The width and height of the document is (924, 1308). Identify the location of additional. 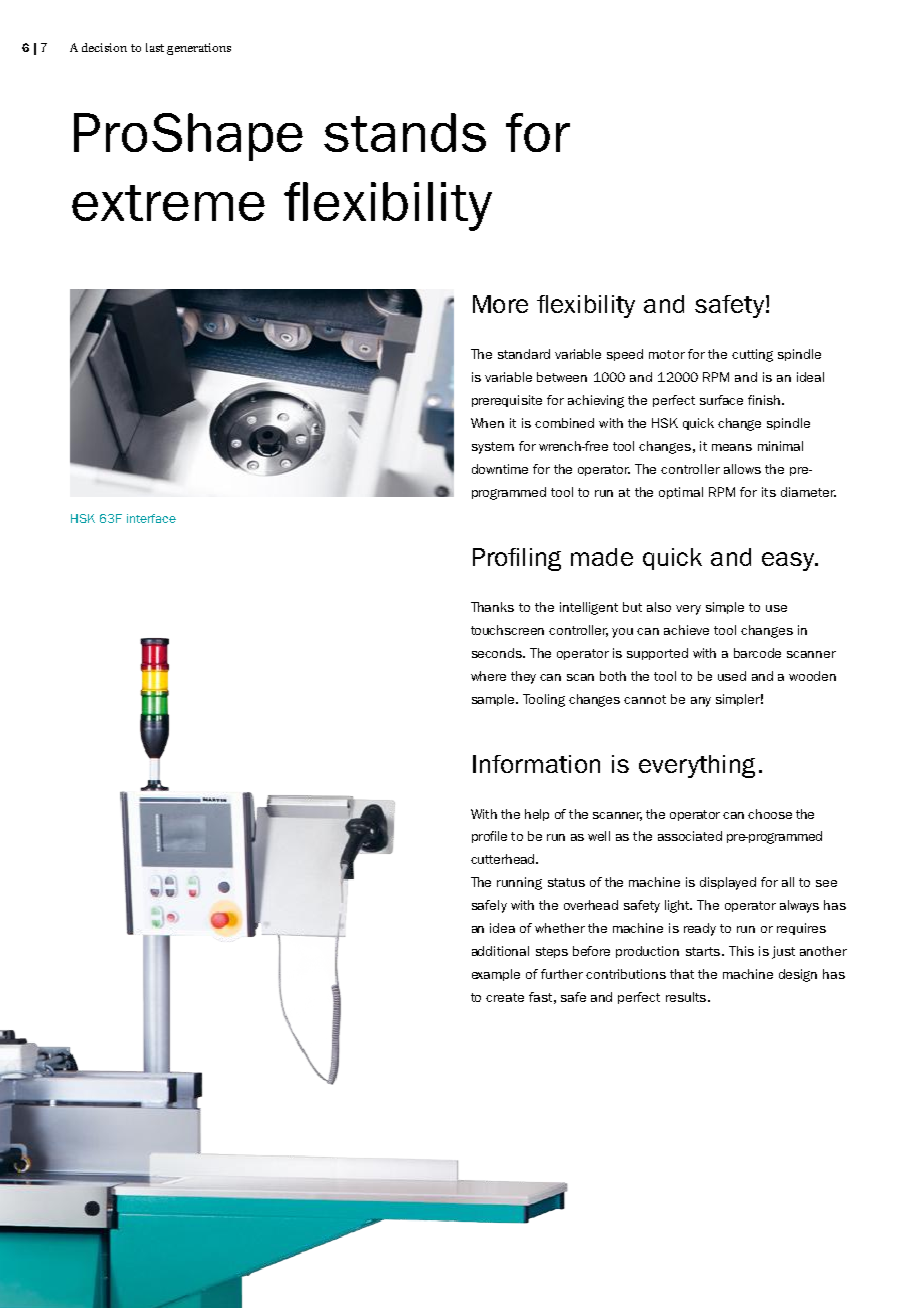
(500, 951).
